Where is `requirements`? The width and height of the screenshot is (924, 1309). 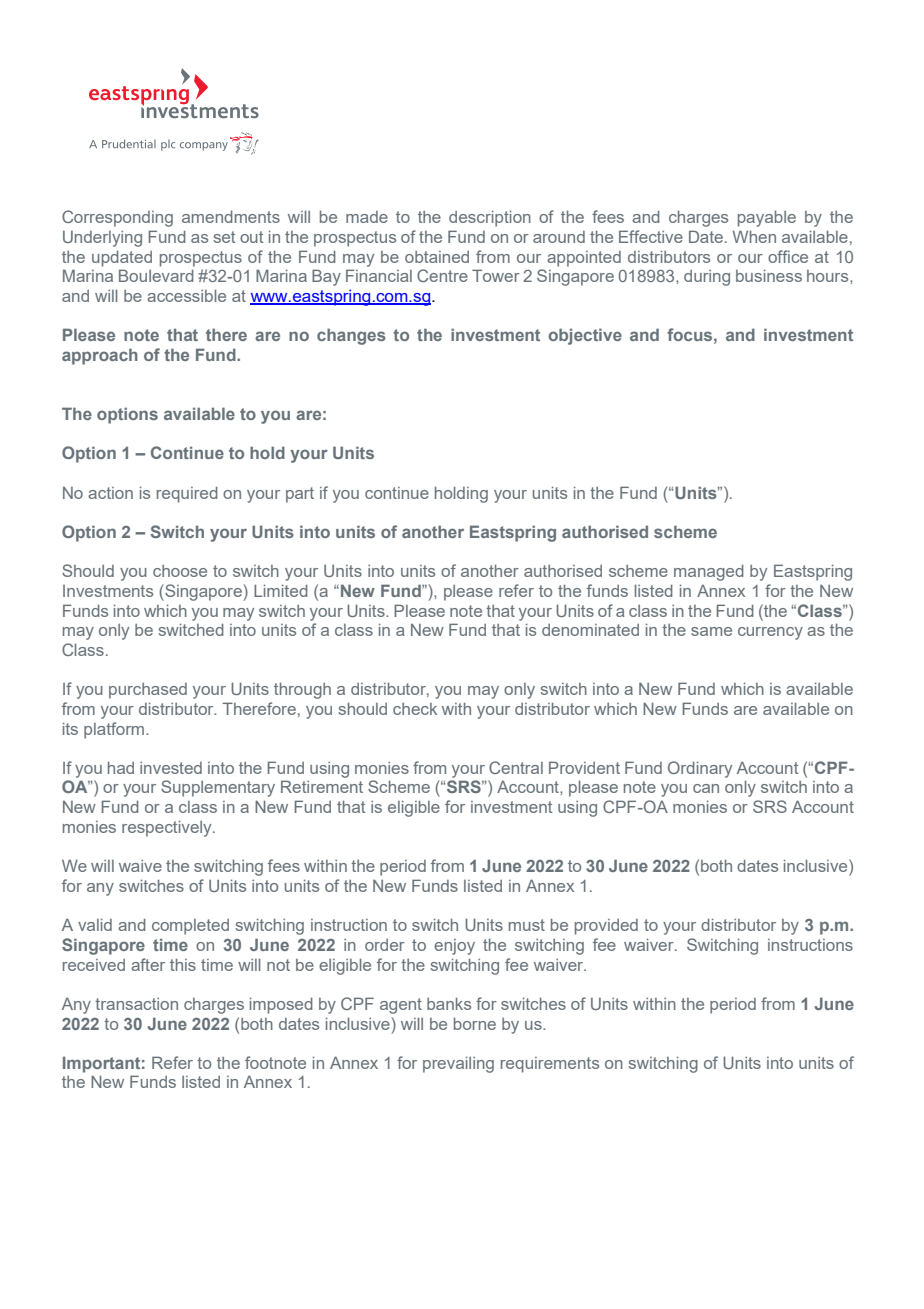 requirements is located at coordinates (550, 1065).
